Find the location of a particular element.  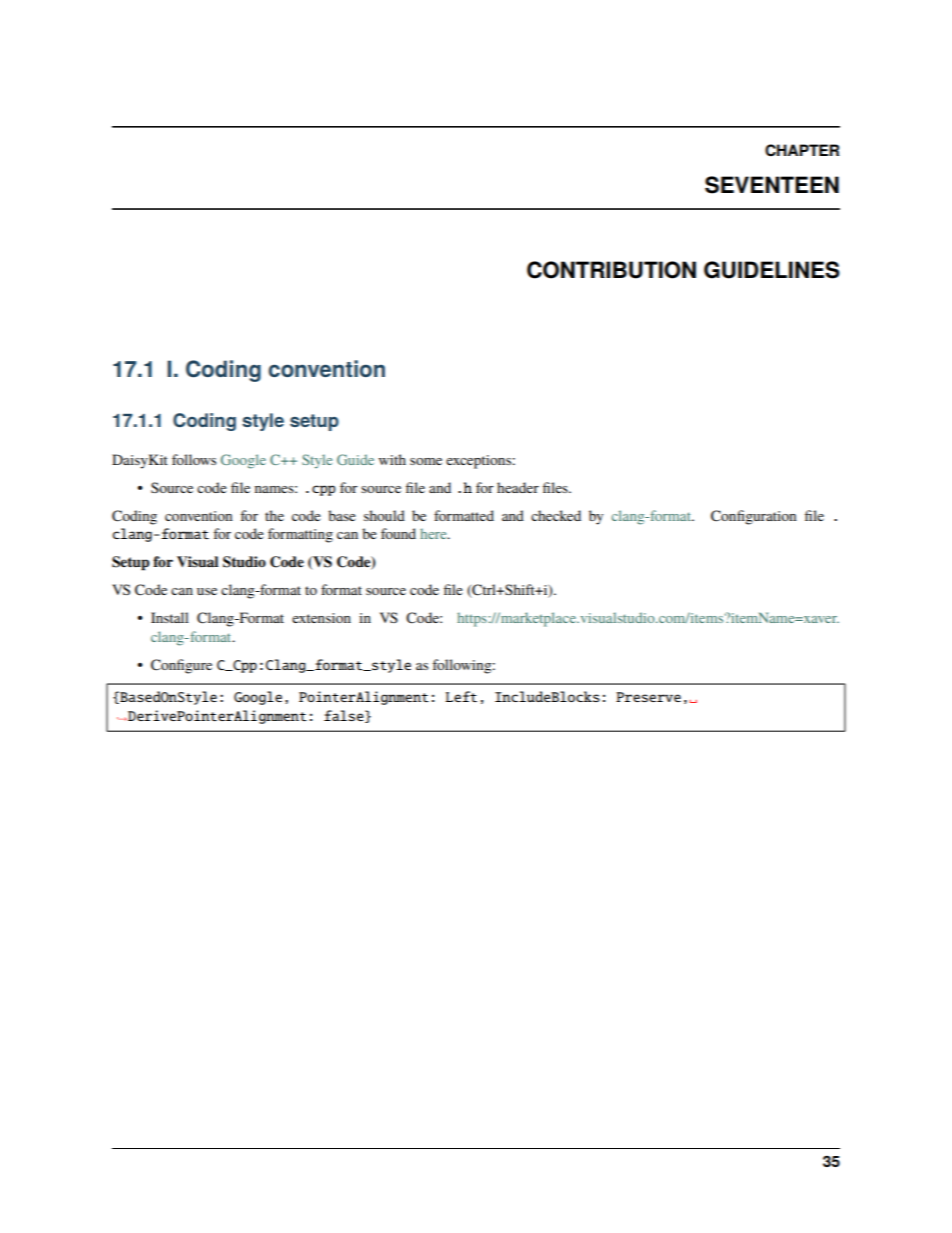

Left is located at coordinates (461, 696).
